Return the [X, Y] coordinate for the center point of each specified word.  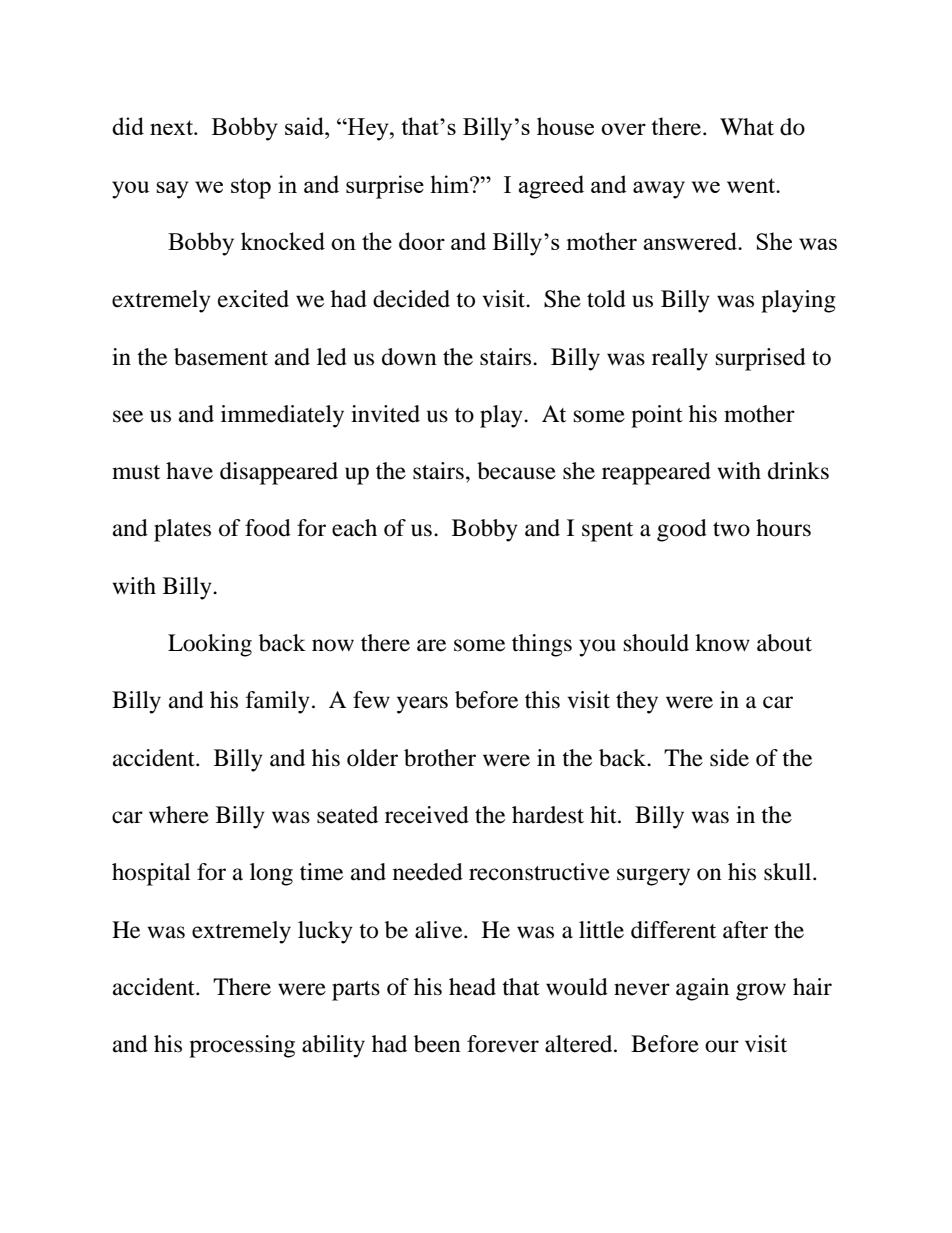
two [731, 529]
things [542, 645]
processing [242, 1046]
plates [182, 530]
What [747, 127]
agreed [551, 187]
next [172, 127]
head [472, 987]
